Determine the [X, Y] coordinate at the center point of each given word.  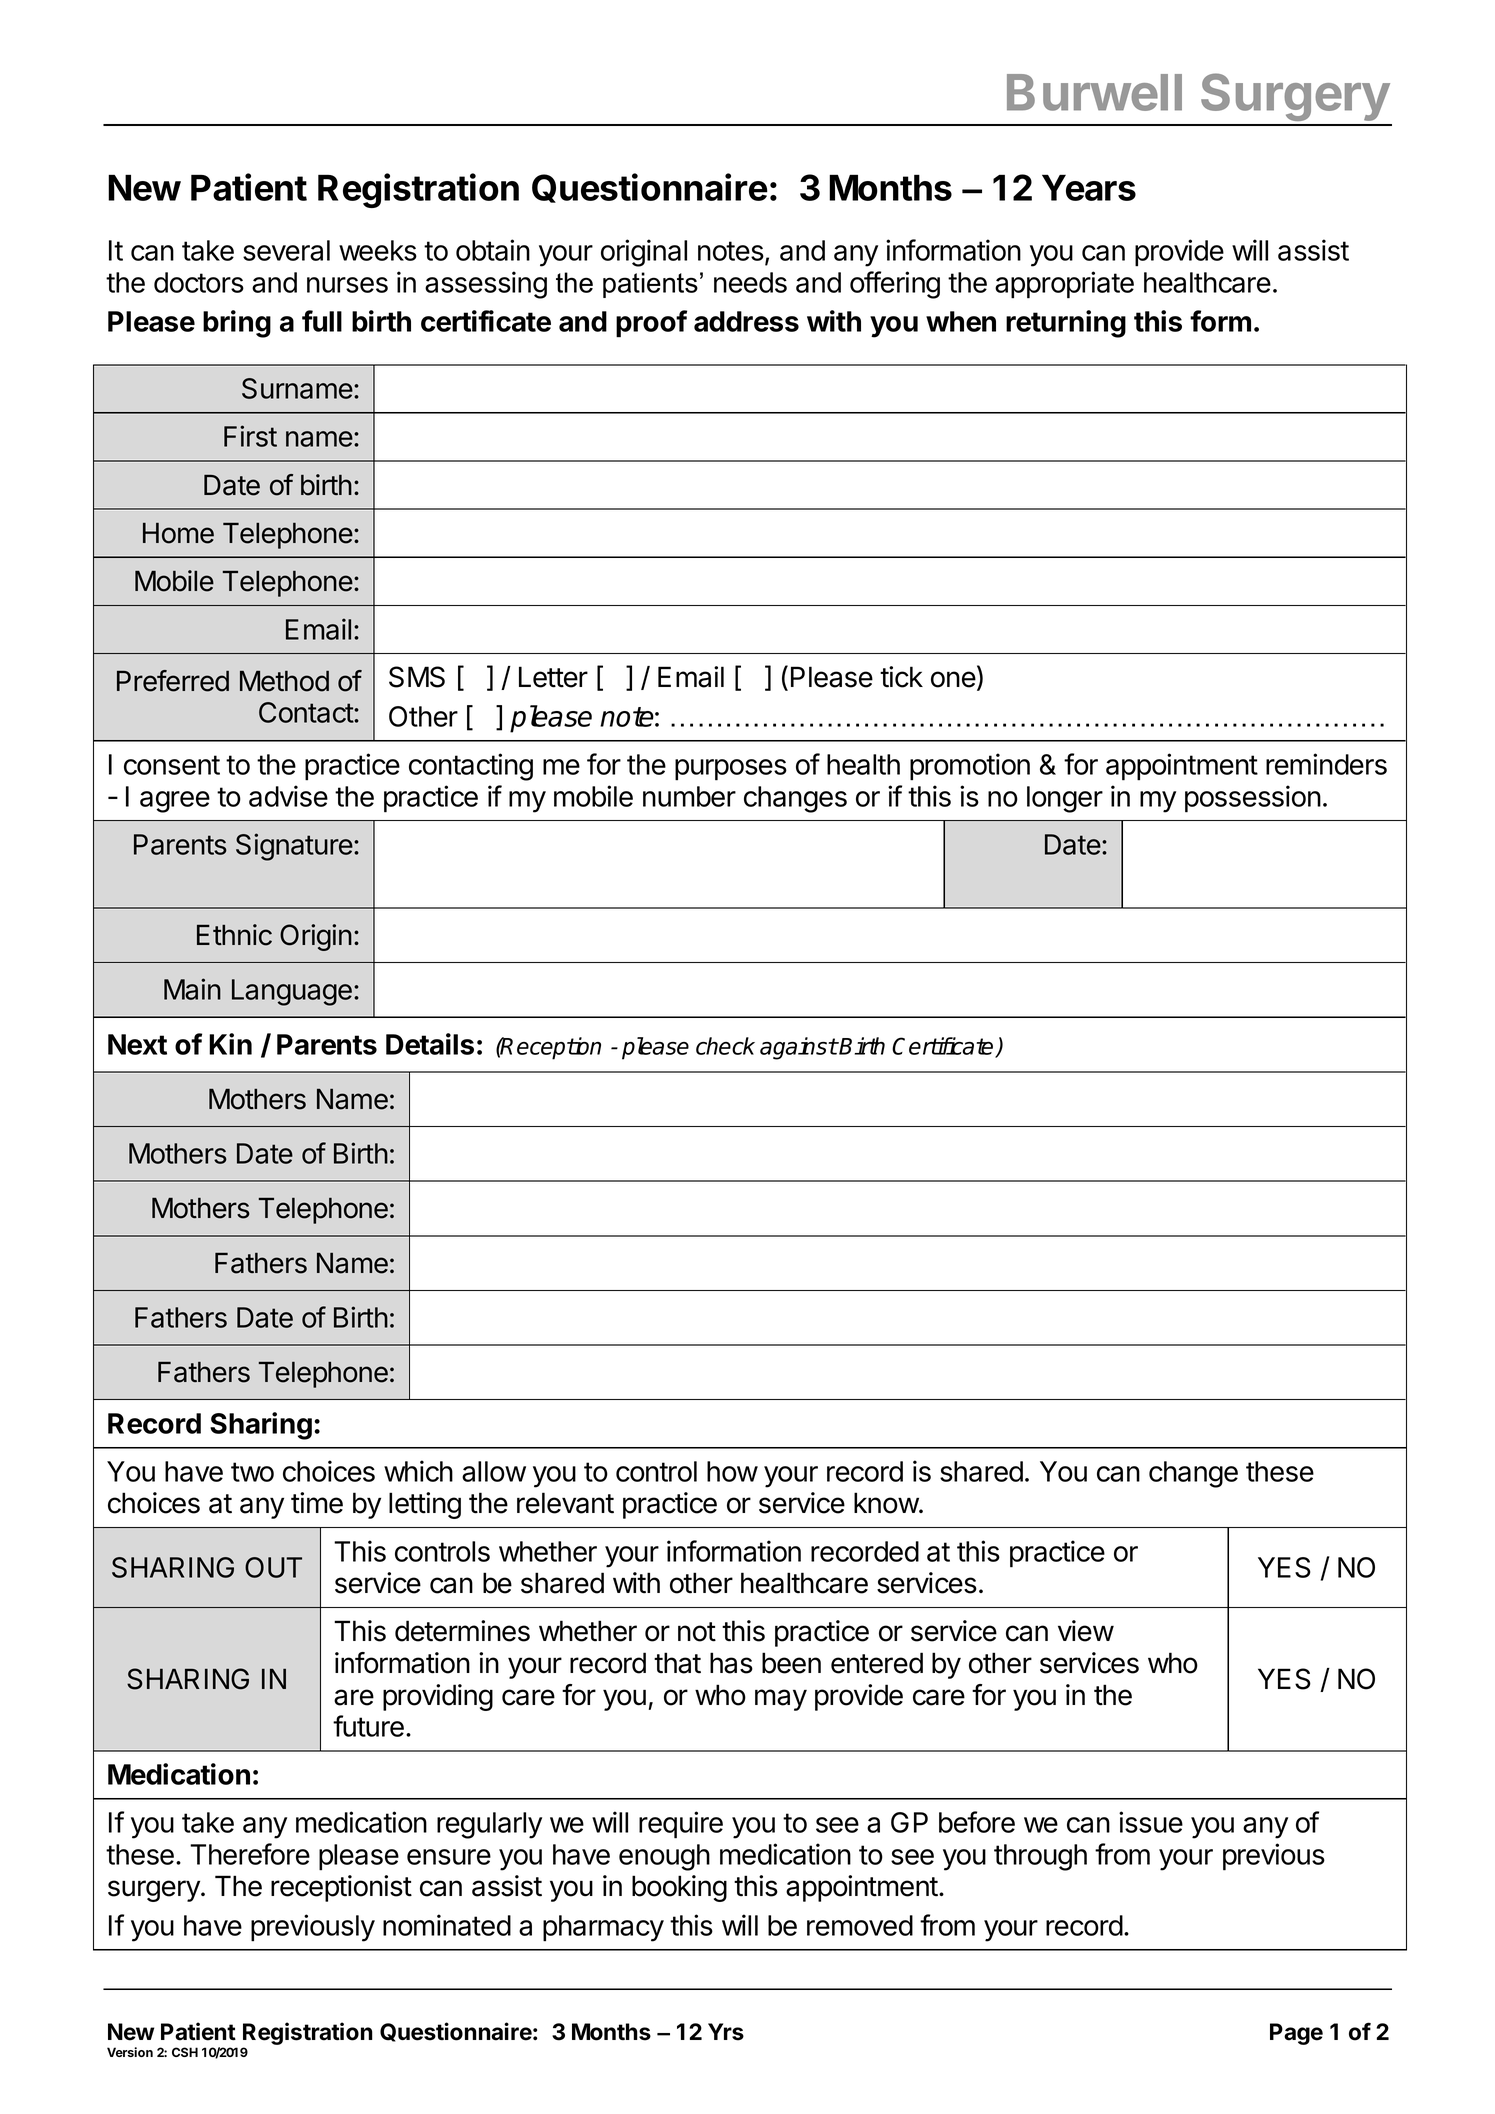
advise [288, 796]
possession [1253, 799]
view [1086, 1631]
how [732, 1471]
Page [1296, 2034]
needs [750, 282]
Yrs [726, 2032]
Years [1089, 187]
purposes [731, 770]
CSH [185, 2052]
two [252, 1472]
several [286, 250]
